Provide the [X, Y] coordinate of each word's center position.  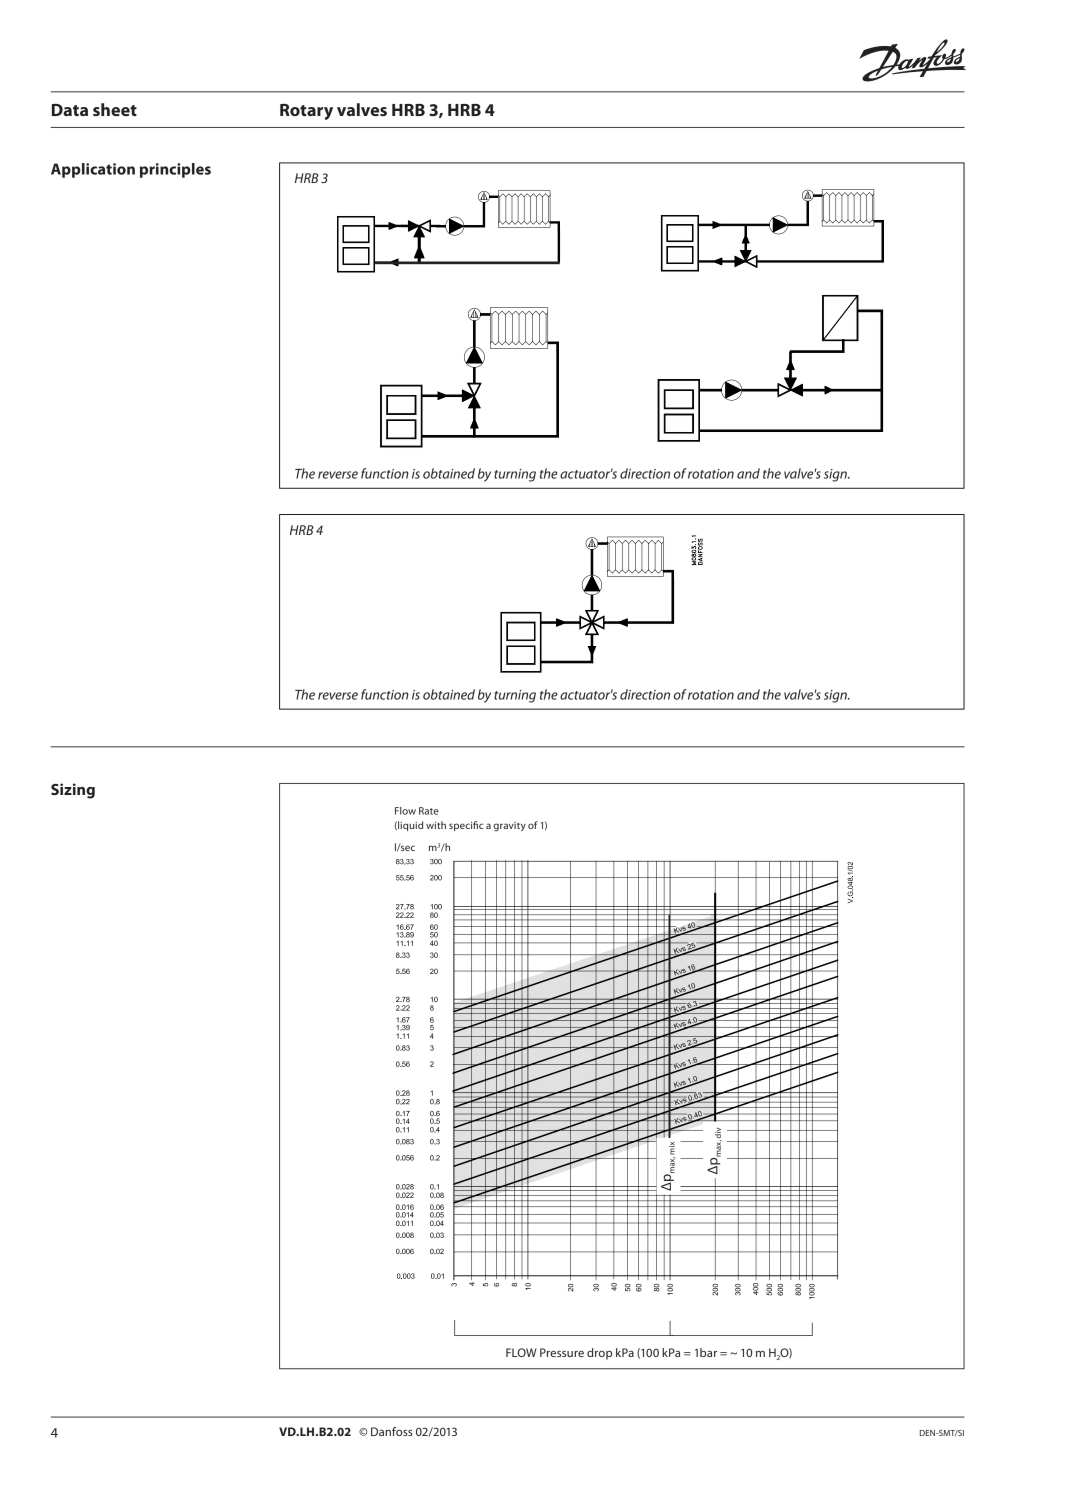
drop [599, 1354]
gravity [509, 826]
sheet [115, 109]
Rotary [306, 112]
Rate [429, 811]
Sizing [73, 791]
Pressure [562, 1352]
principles [175, 170]
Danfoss [392, 1431]
